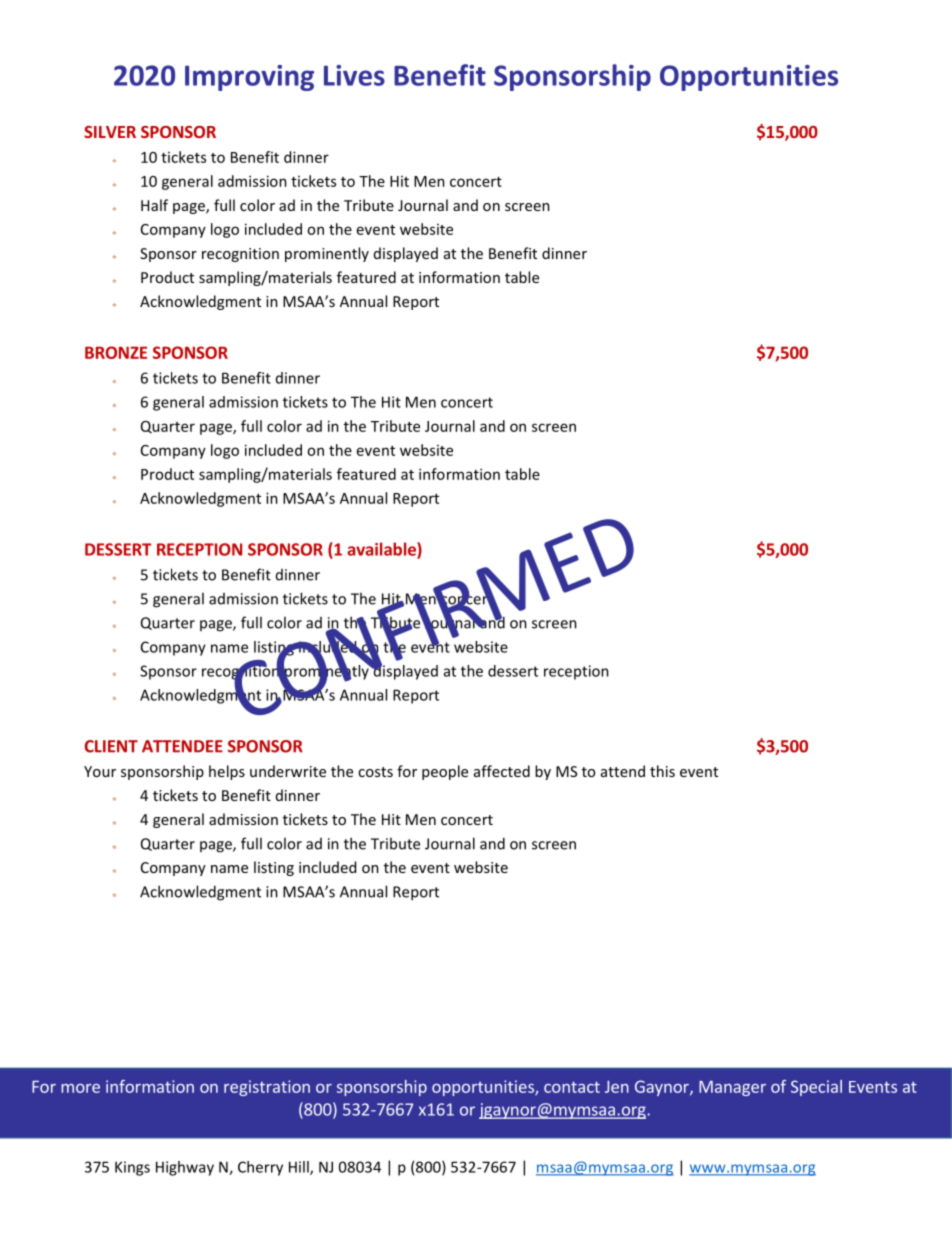 This image has width=952, height=1233. What do you see at coordinates (249, 78) in the image?
I see `Improving` at bounding box center [249, 78].
